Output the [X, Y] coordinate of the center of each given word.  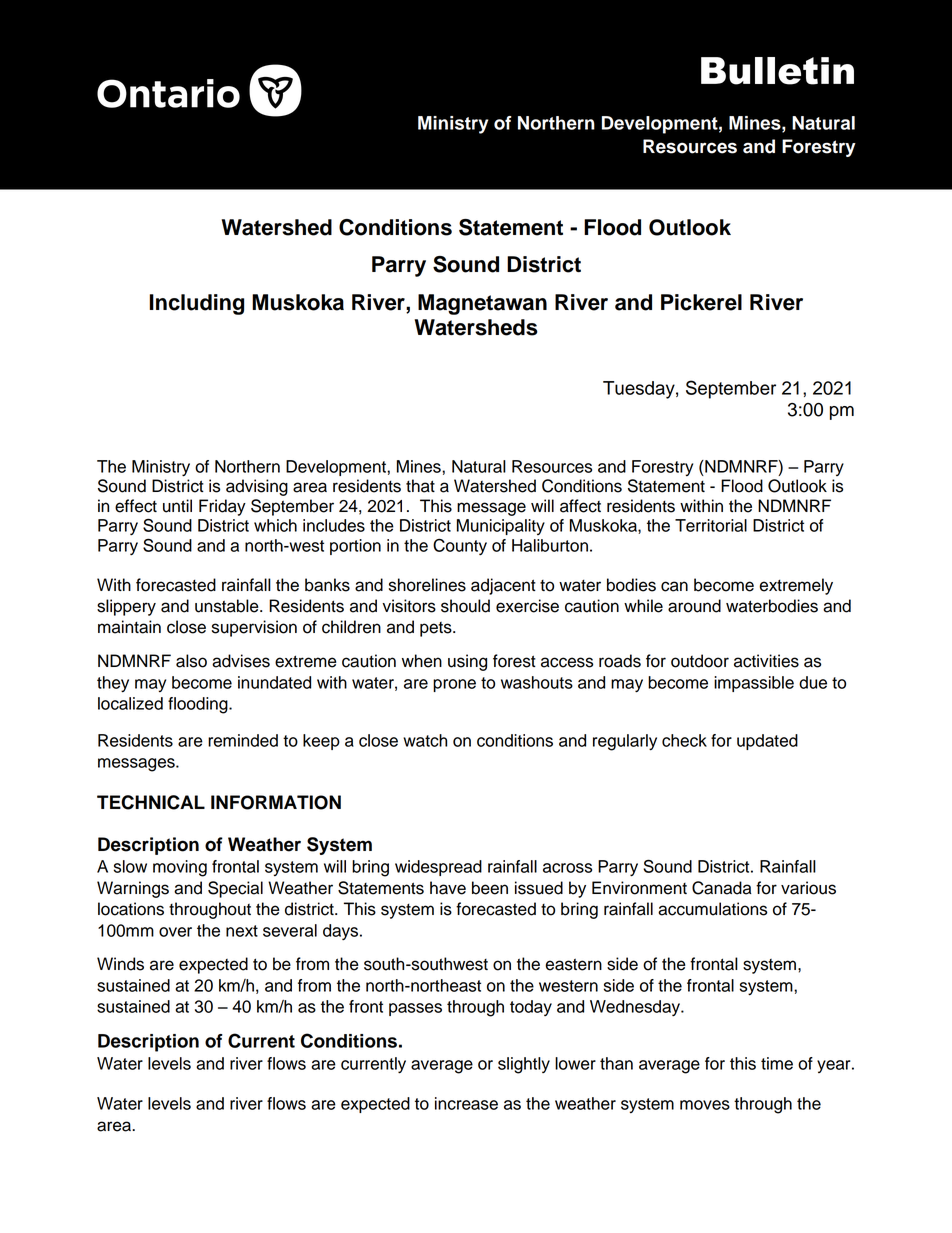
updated [767, 742]
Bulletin [777, 71]
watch [425, 740]
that [420, 486]
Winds [120, 964]
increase [466, 1103]
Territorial [711, 525]
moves [705, 1105]
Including [197, 304]
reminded [243, 740]
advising [257, 487]
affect [580, 506]
